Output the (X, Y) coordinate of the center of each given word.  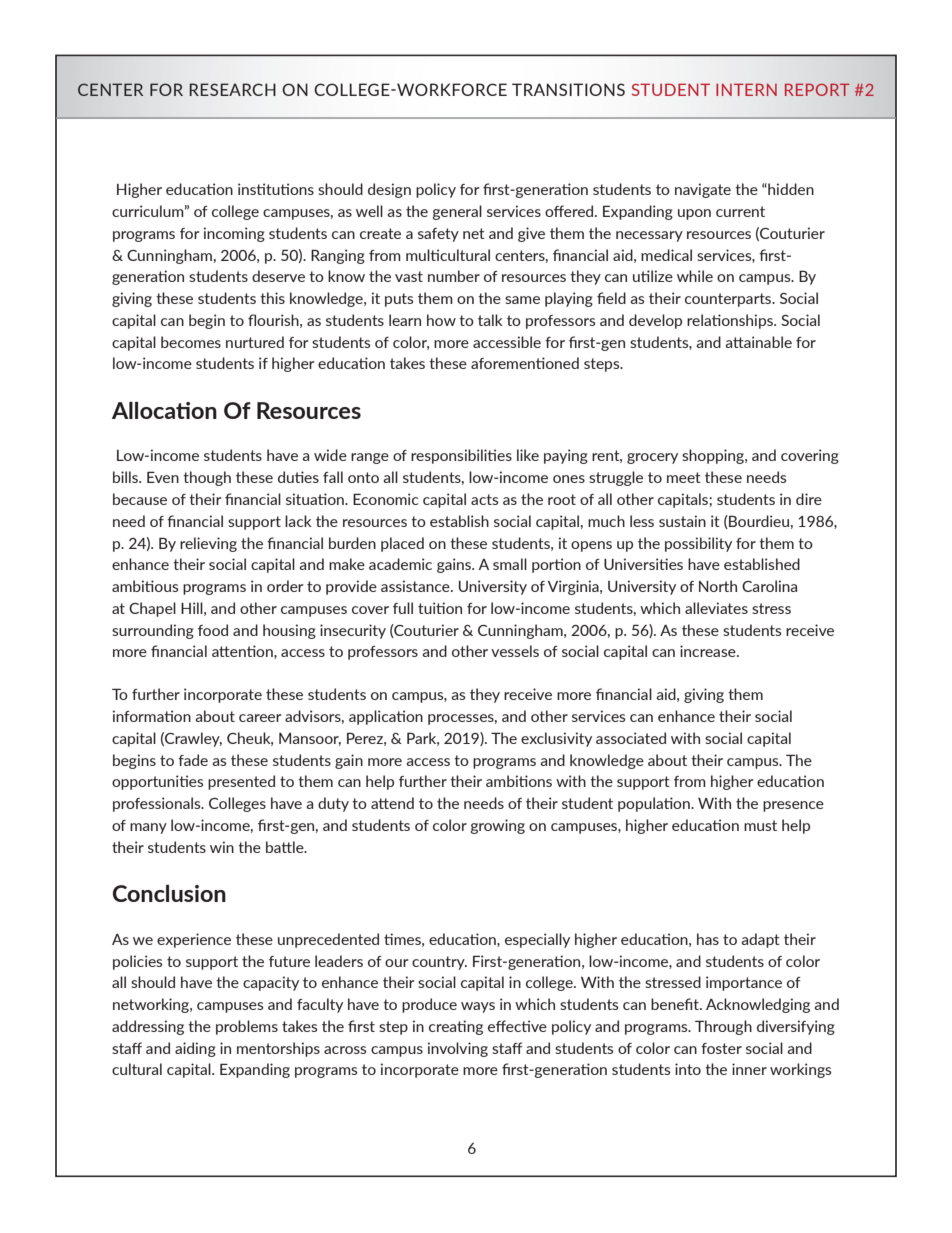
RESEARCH (232, 89)
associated (631, 738)
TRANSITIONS (568, 89)
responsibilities (461, 456)
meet (684, 477)
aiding (195, 1049)
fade (193, 760)
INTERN (746, 89)
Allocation (164, 410)
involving (458, 1049)
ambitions (519, 781)
